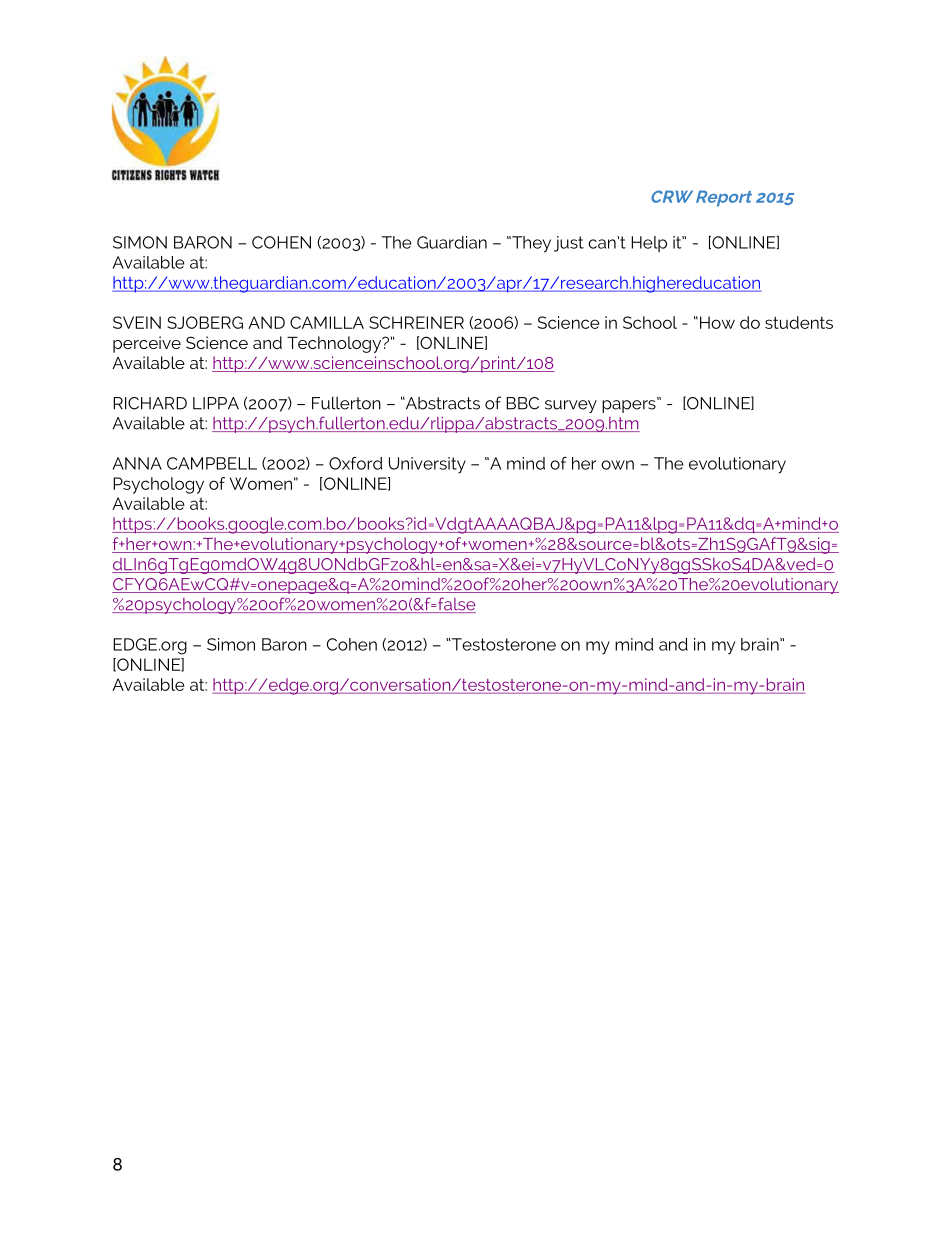 Image resolution: width=952 pixels, height=1233 pixels. What do you see at coordinates (147, 344) in the screenshot?
I see `perceive` at bounding box center [147, 344].
